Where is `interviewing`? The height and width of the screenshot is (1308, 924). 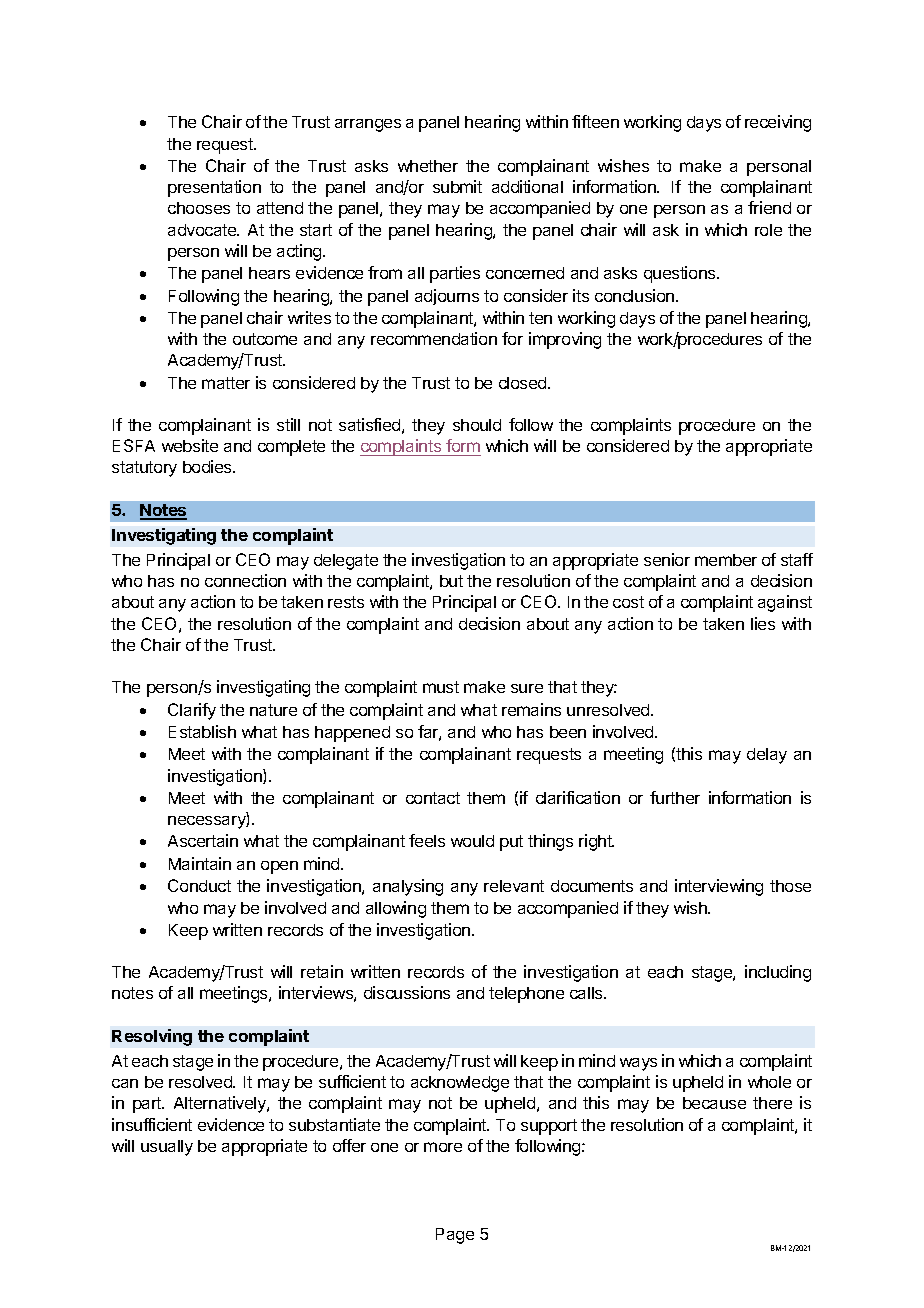
interviewing is located at coordinates (719, 887).
